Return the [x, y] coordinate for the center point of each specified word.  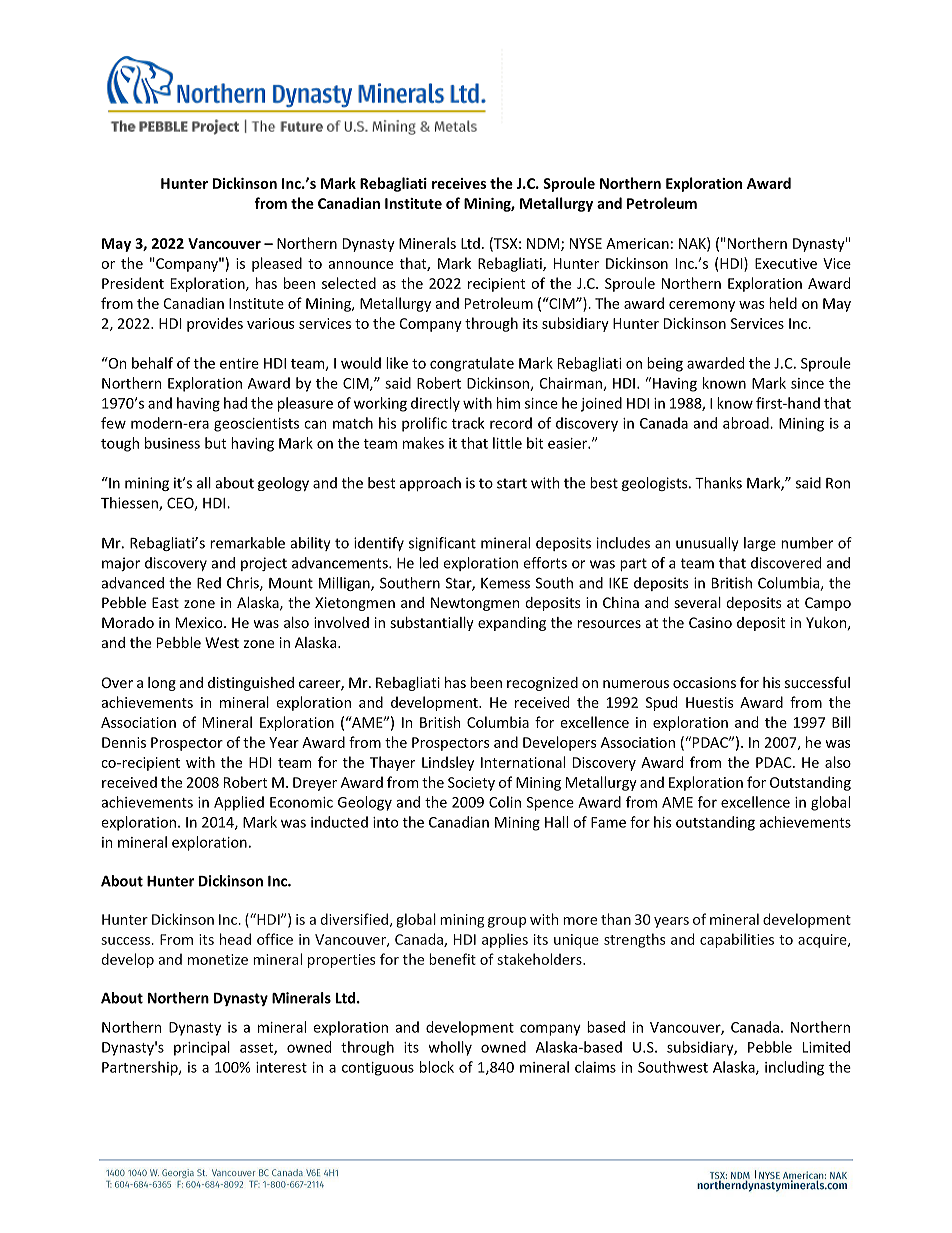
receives [459, 183]
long [162, 684]
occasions [704, 682]
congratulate [472, 364]
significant [442, 544]
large [760, 544]
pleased [277, 264]
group [507, 922]
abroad [747, 423]
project [264, 564]
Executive [786, 263]
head [235, 939]
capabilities [737, 940]
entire [239, 363]
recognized [542, 684]
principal [202, 1048]
